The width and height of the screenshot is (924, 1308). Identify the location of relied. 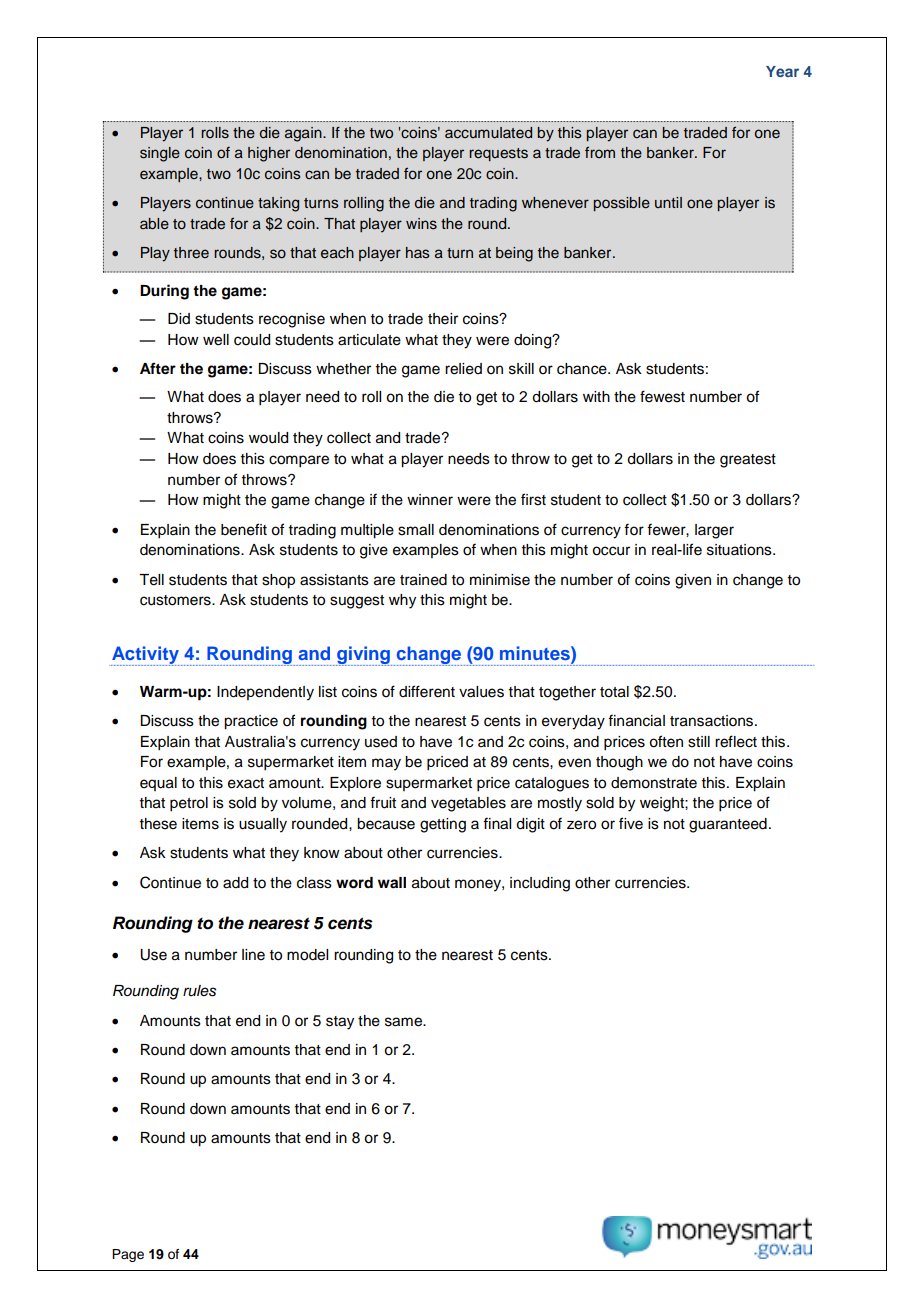
(463, 369).
